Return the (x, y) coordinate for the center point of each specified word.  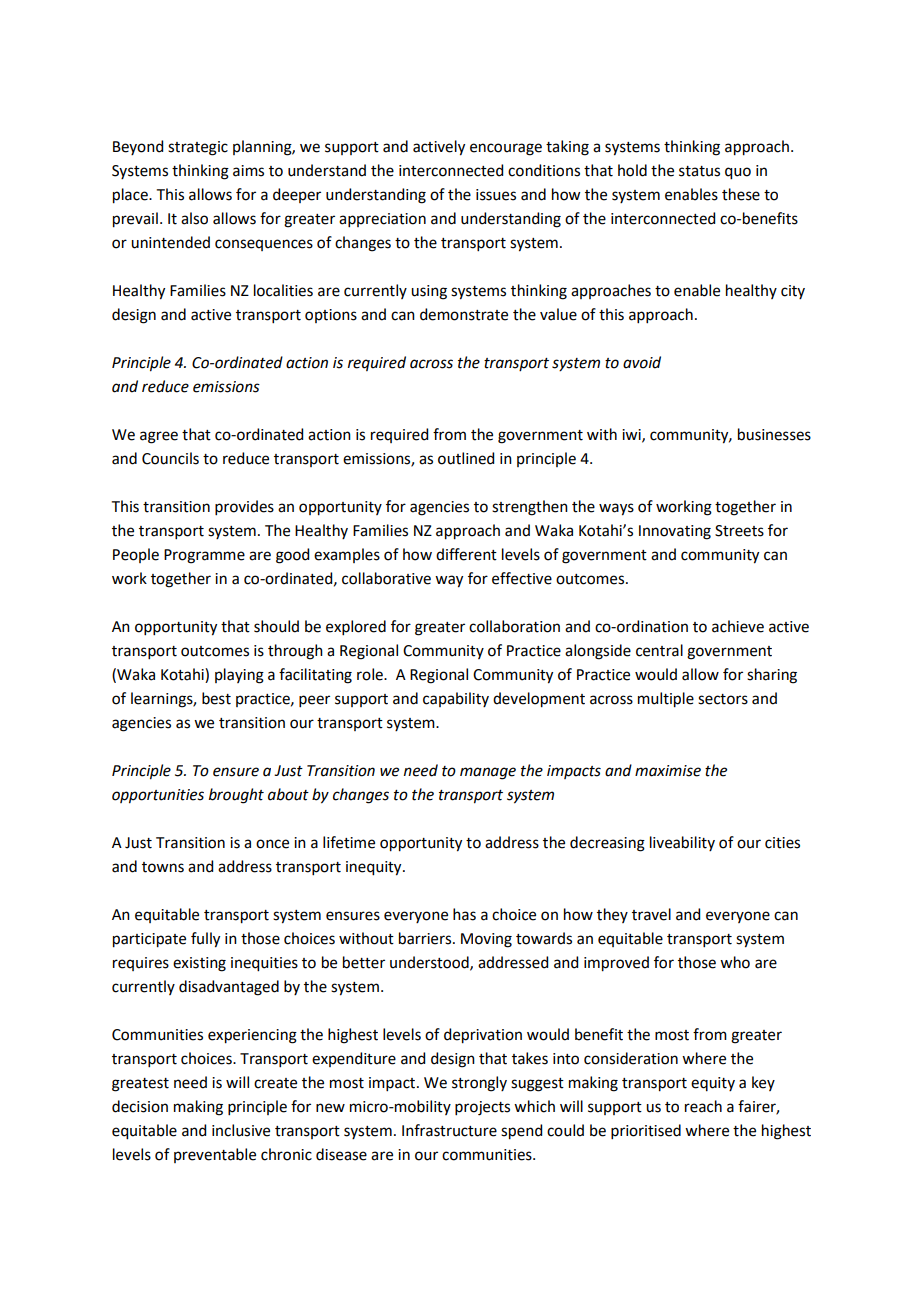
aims (248, 171)
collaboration (514, 626)
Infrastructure (449, 1130)
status (699, 171)
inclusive (241, 1130)
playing (239, 676)
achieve (738, 626)
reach (703, 1106)
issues (496, 195)
